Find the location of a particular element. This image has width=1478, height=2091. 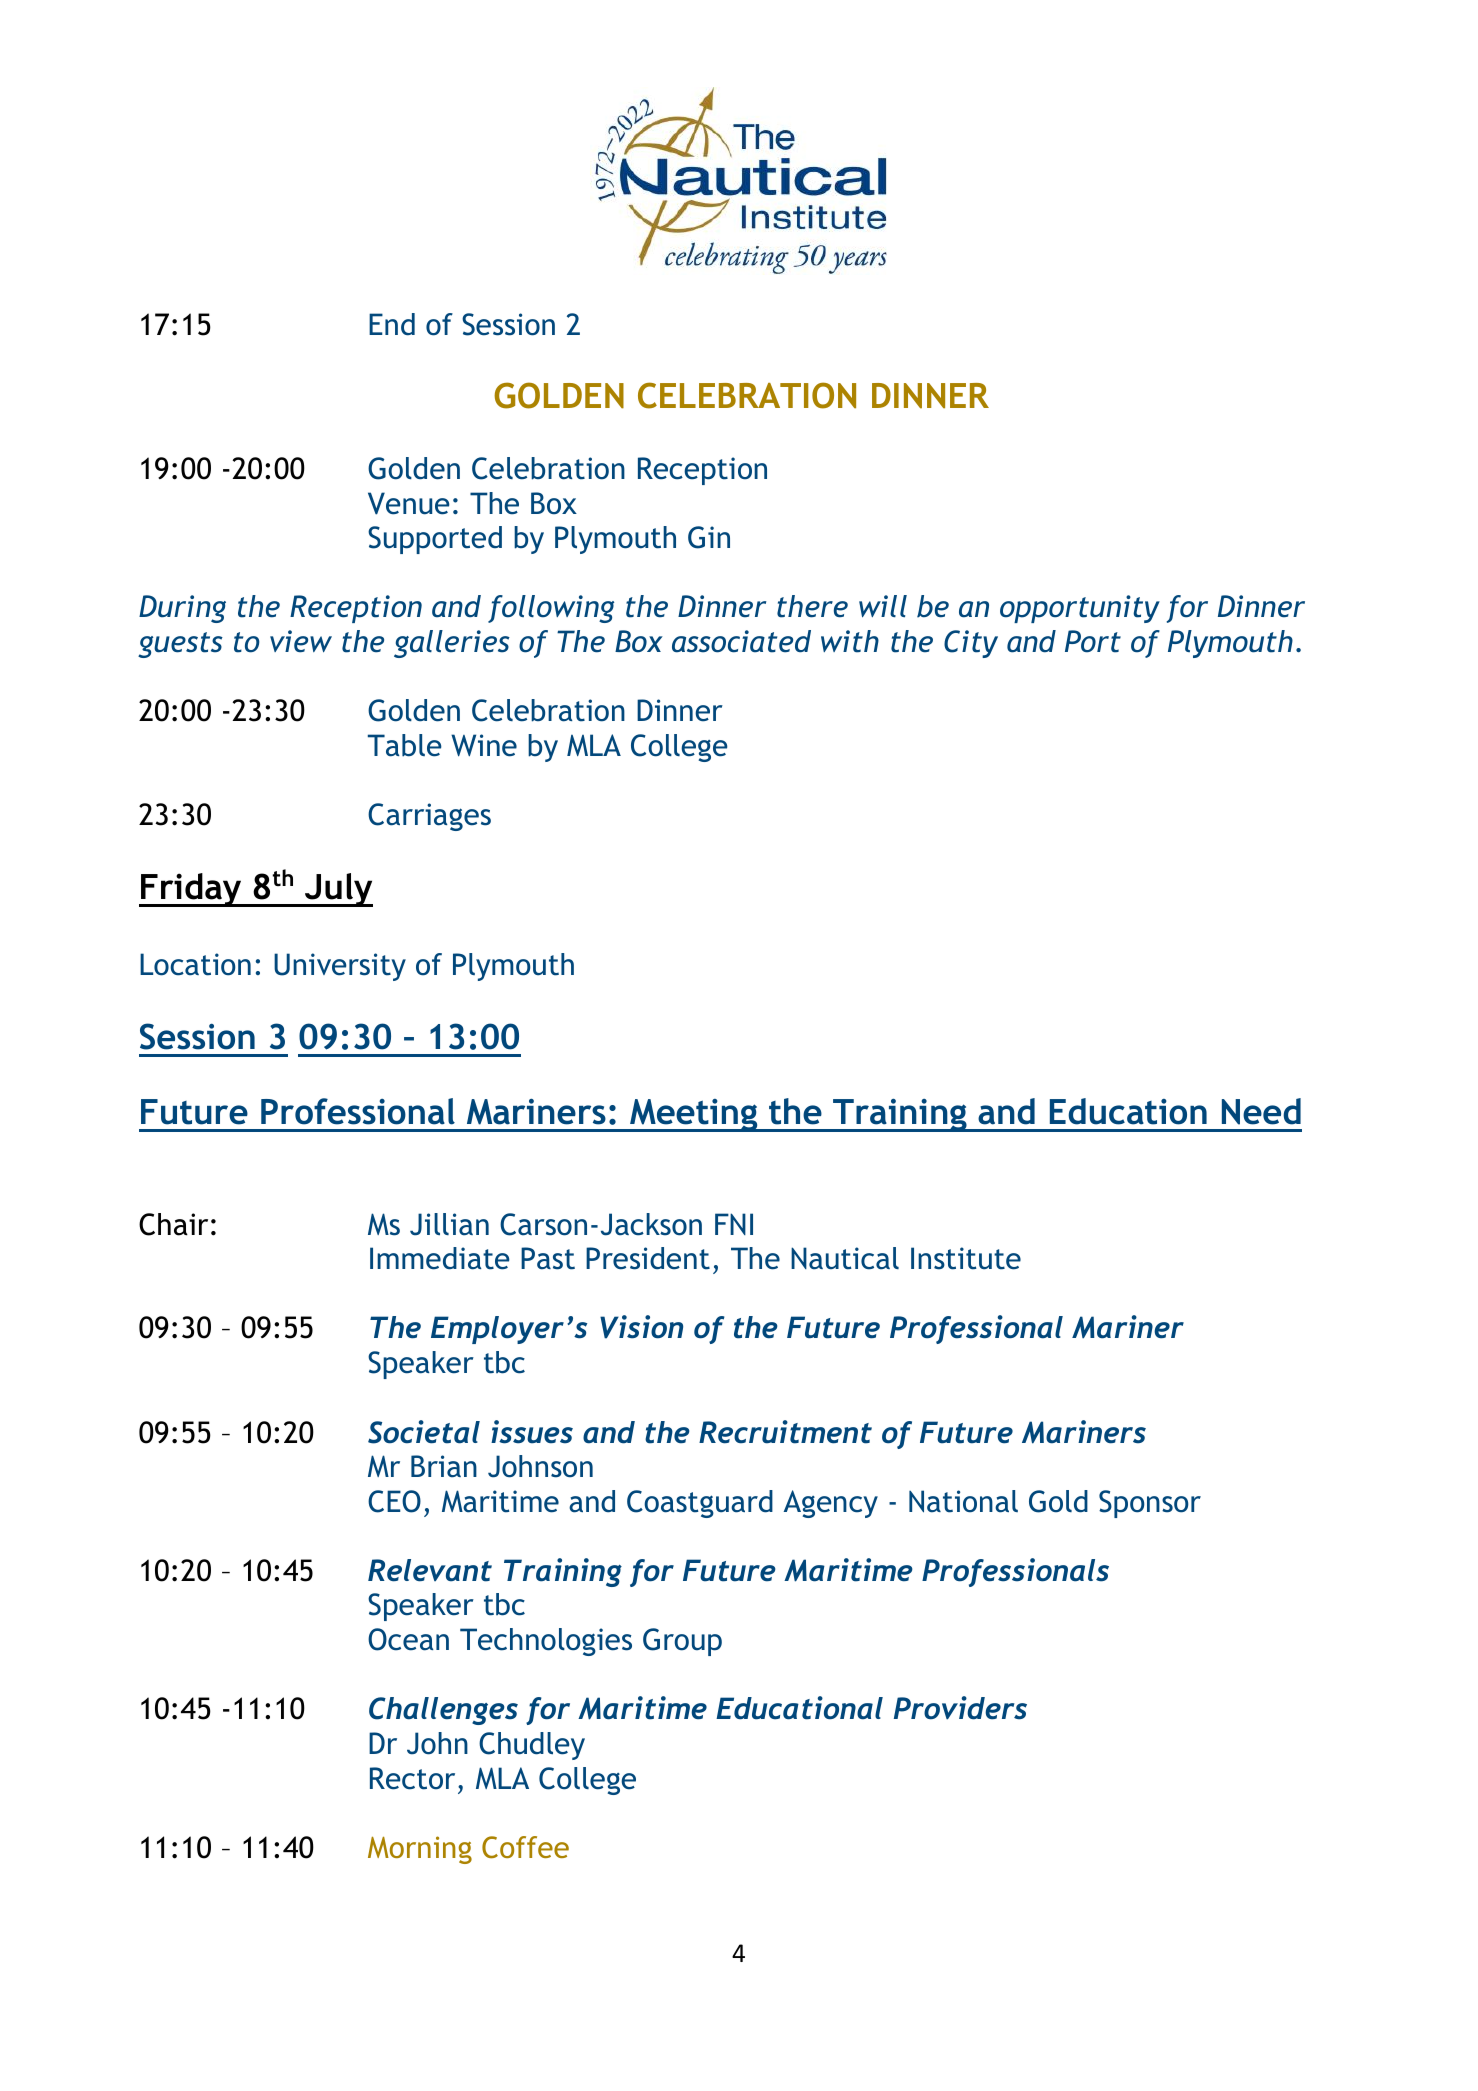

University is located at coordinates (340, 967).
